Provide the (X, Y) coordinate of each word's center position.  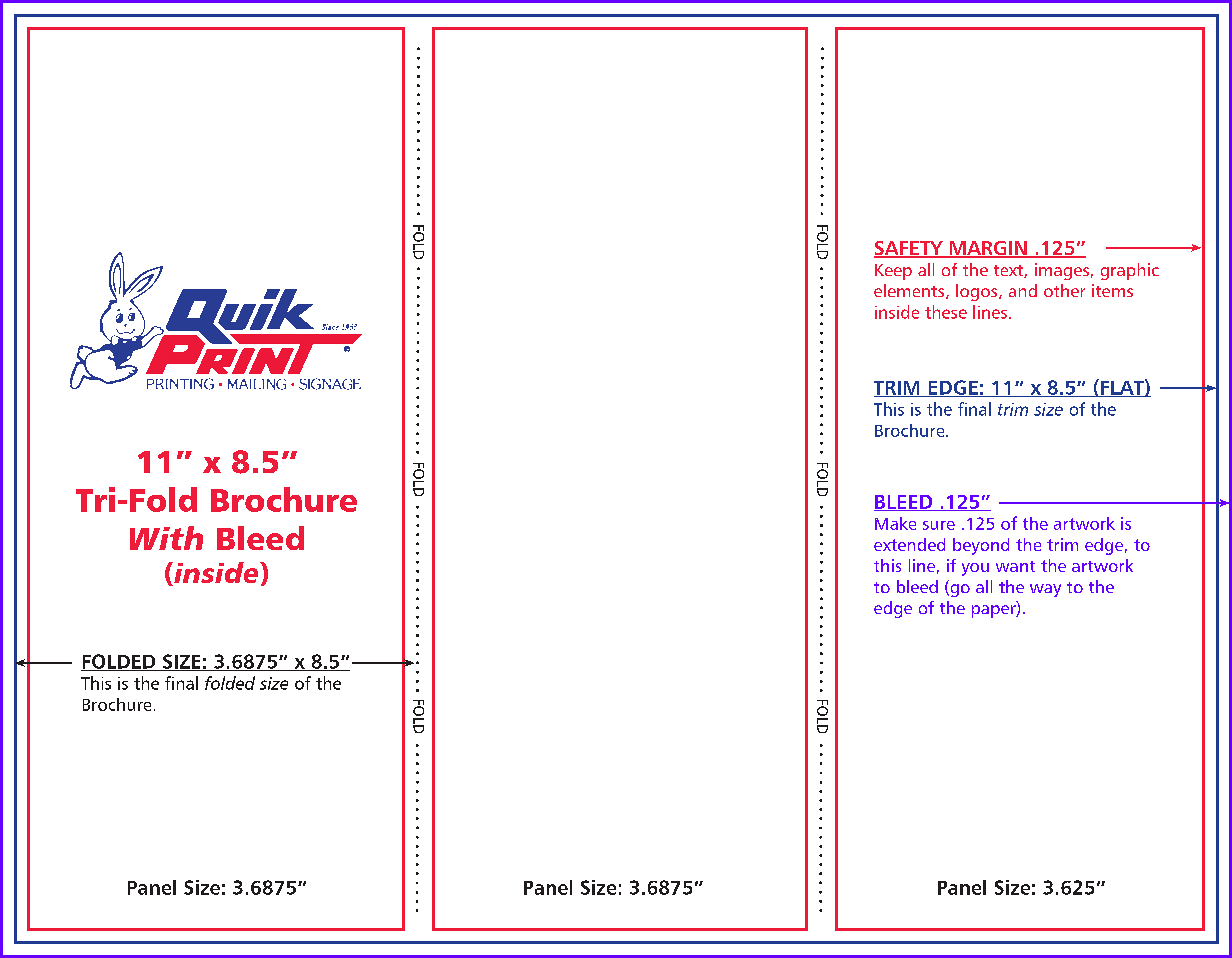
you (975, 569)
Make (895, 523)
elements (910, 291)
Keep (893, 272)
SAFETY (909, 249)
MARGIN (988, 249)
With (166, 538)
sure (939, 525)
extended (909, 544)
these (946, 312)
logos (978, 292)
